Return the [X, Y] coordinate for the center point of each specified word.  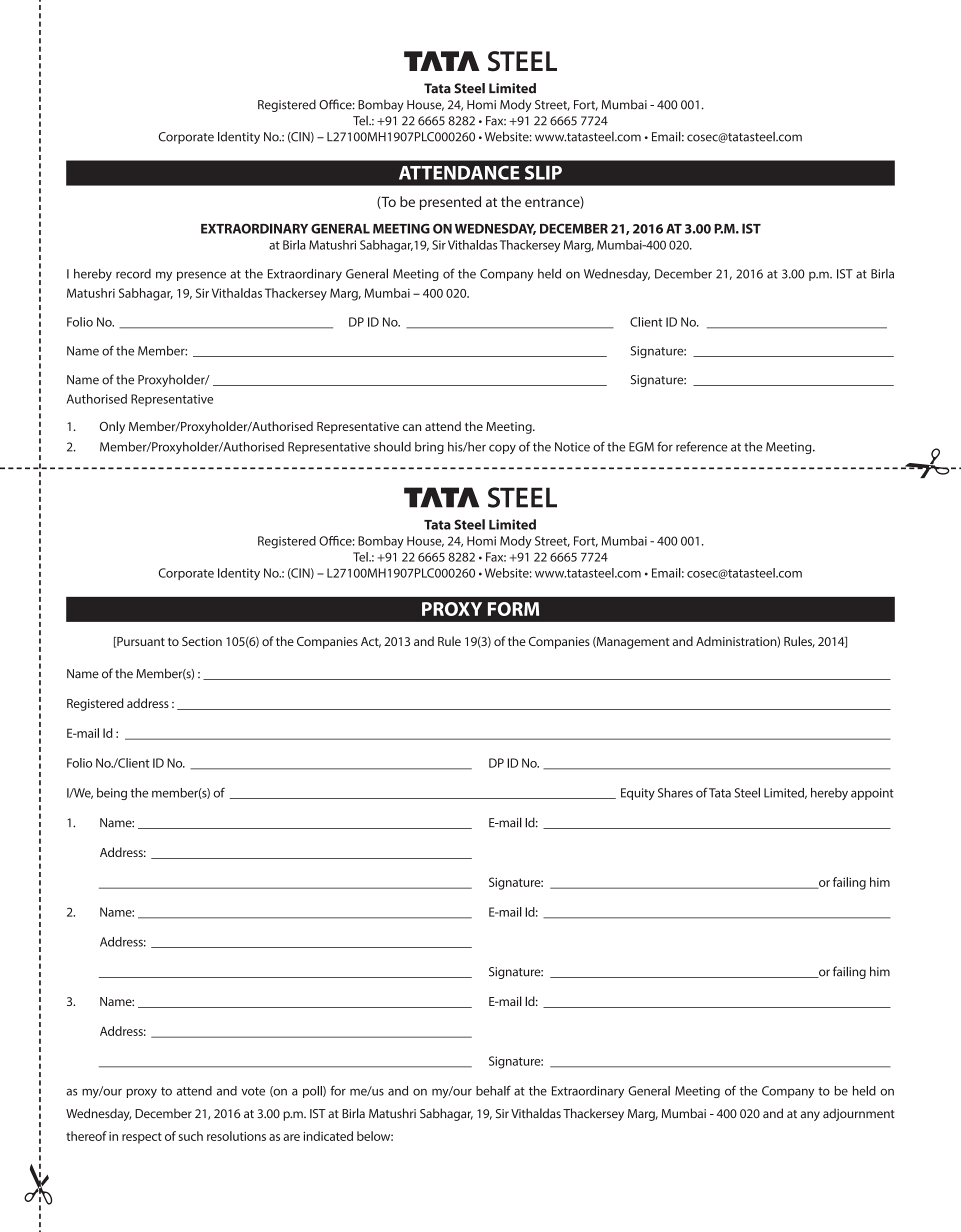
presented [450, 203]
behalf [493, 1090]
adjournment [859, 1114]
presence [201, 276]
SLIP [543, 172]
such [191, 1136]
